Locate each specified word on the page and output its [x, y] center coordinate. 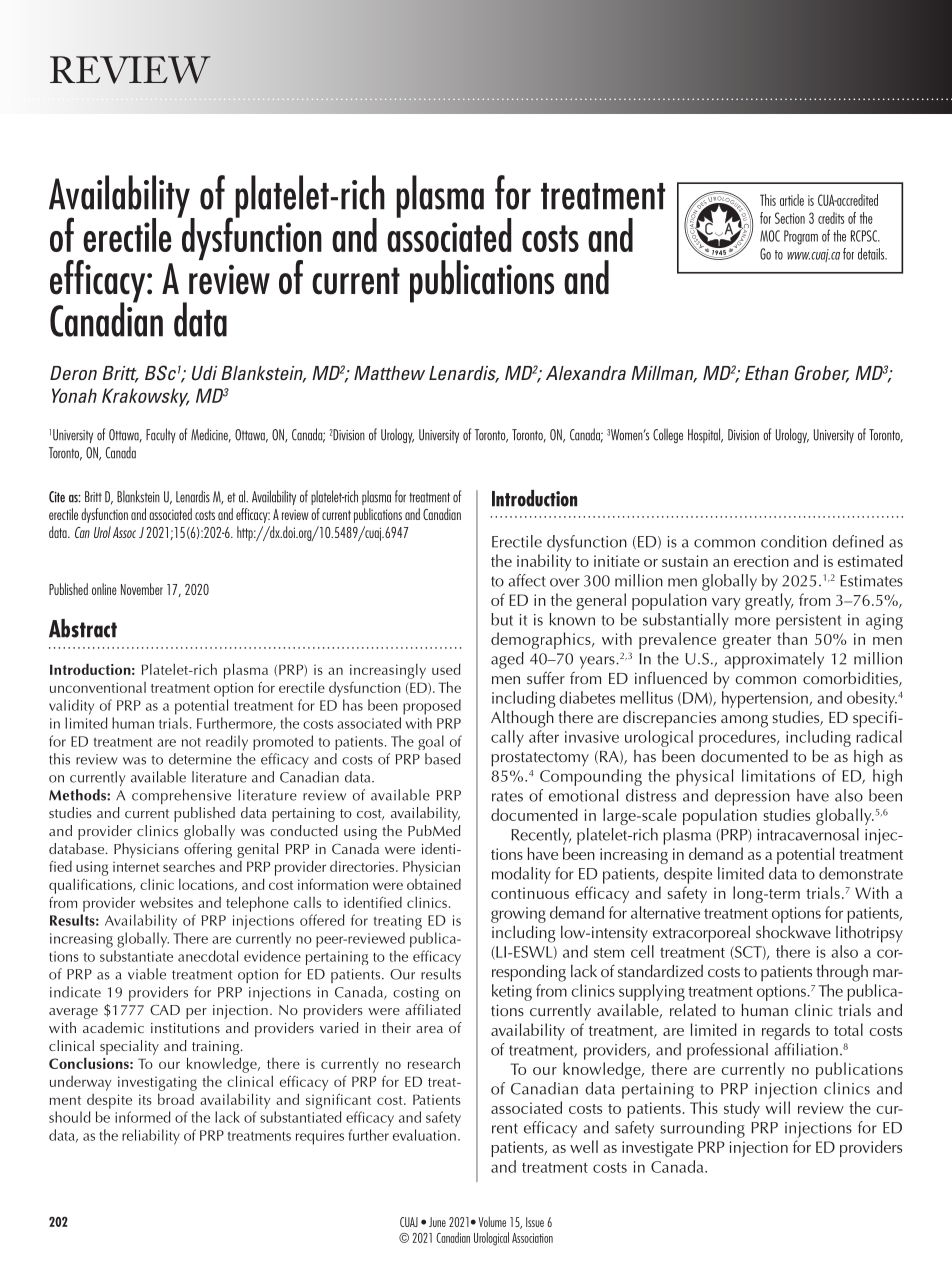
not [191, 742]
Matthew [389, 373]
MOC [770, 236]
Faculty [161, 435]
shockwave [793, 932]
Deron [73, 373]
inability [544, 562]
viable [147, 974]
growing [518, 915]
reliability [151, 1137]
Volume [492, 1221]
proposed [432, 707]
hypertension [766, 699]
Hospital [705, 435]
